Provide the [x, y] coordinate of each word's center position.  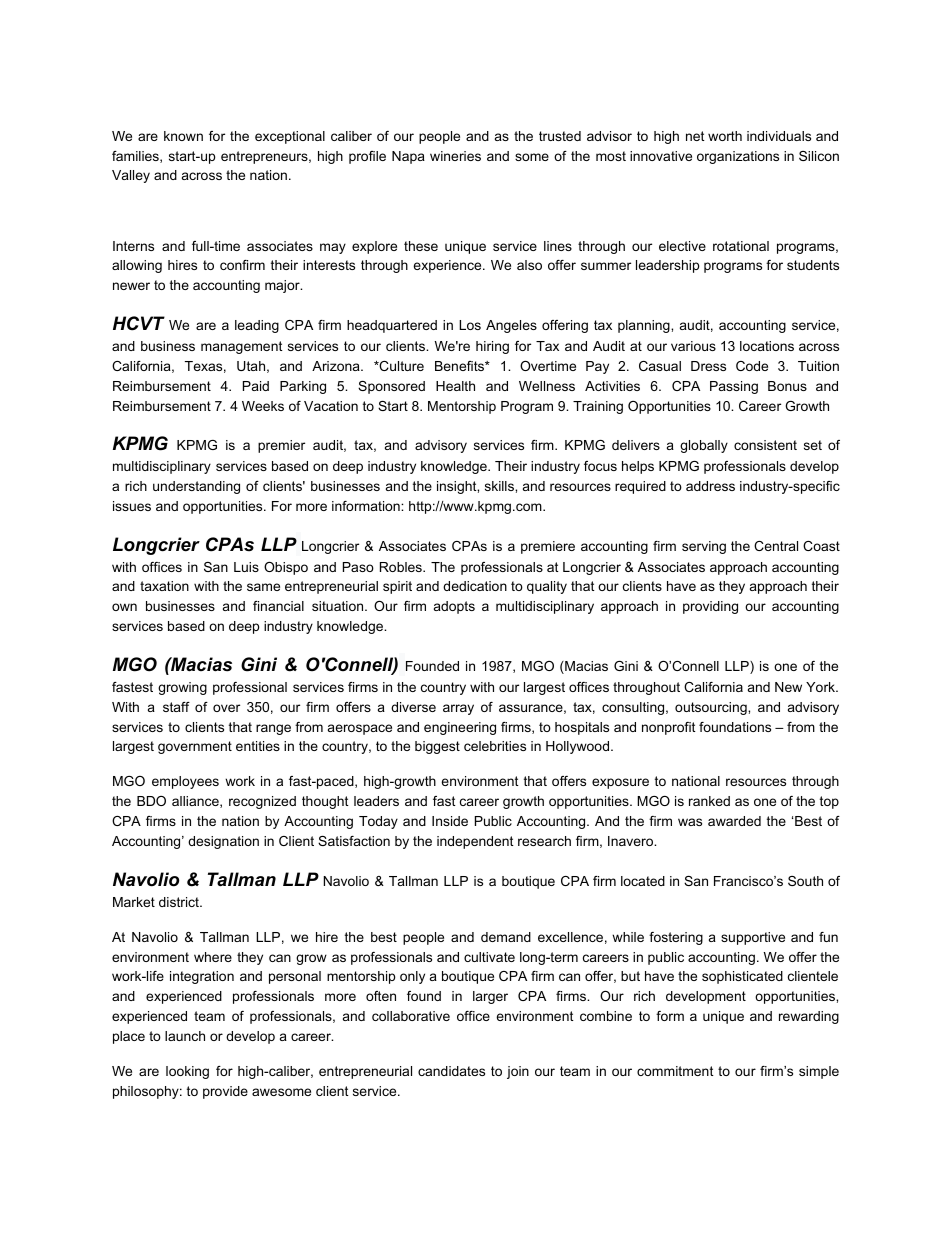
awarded [734, 821]
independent [475, 842]
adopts [454, 607]
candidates [451, 1071]
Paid [256, 386]
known [183, 136]
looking [187, 1072]
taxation [164, 586]
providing [710, 607]
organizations [738, 157]
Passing [734, 387]
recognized [262, 802]
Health [455, 386]
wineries [455, 156]
